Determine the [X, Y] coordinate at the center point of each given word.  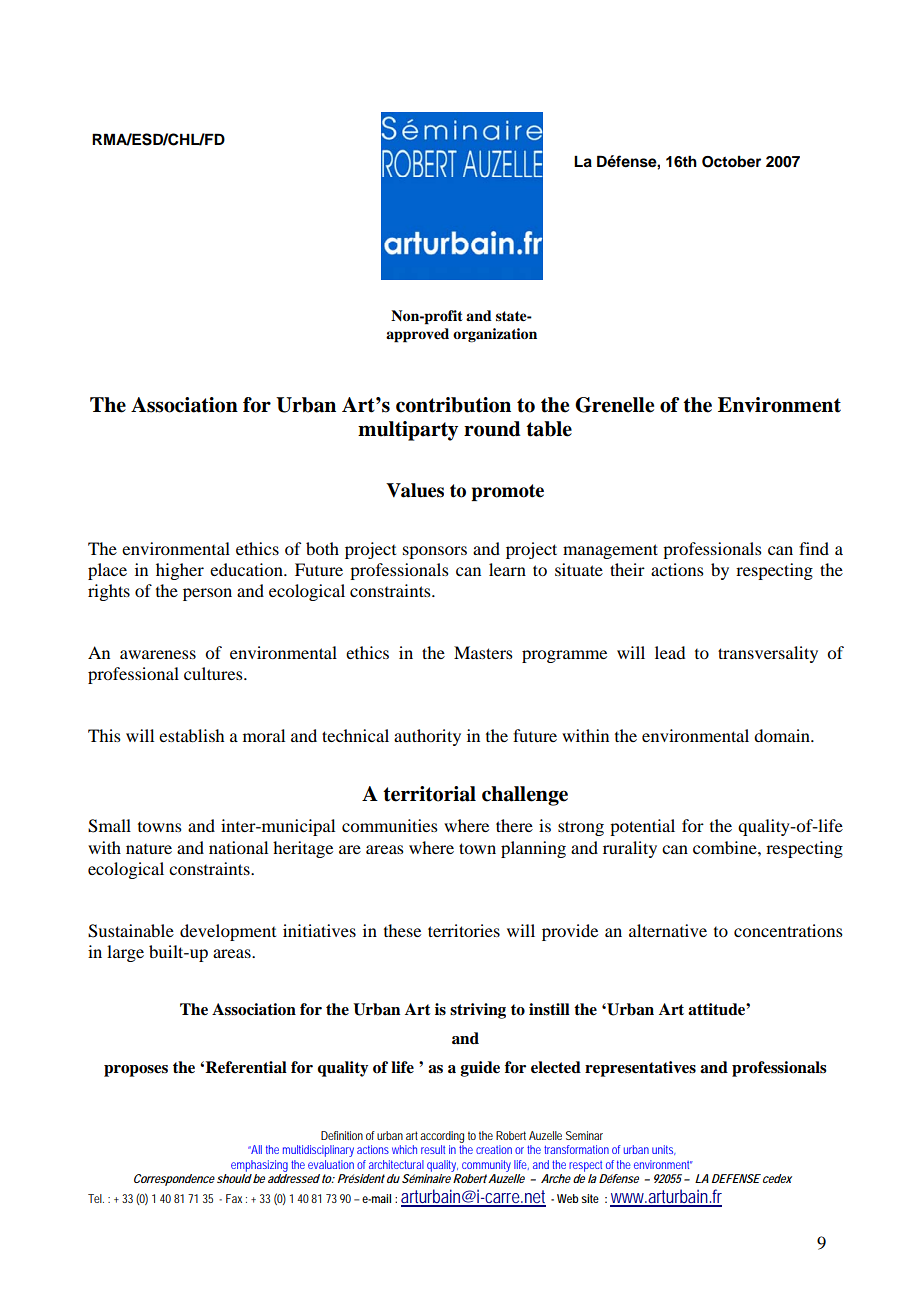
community [486, 1166]
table [549, 429]
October [731, 162]
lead [670, 652]
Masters [483, 652]
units [664, 1150]
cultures [214, 673]
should [234, 1177]
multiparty [408, 431]
